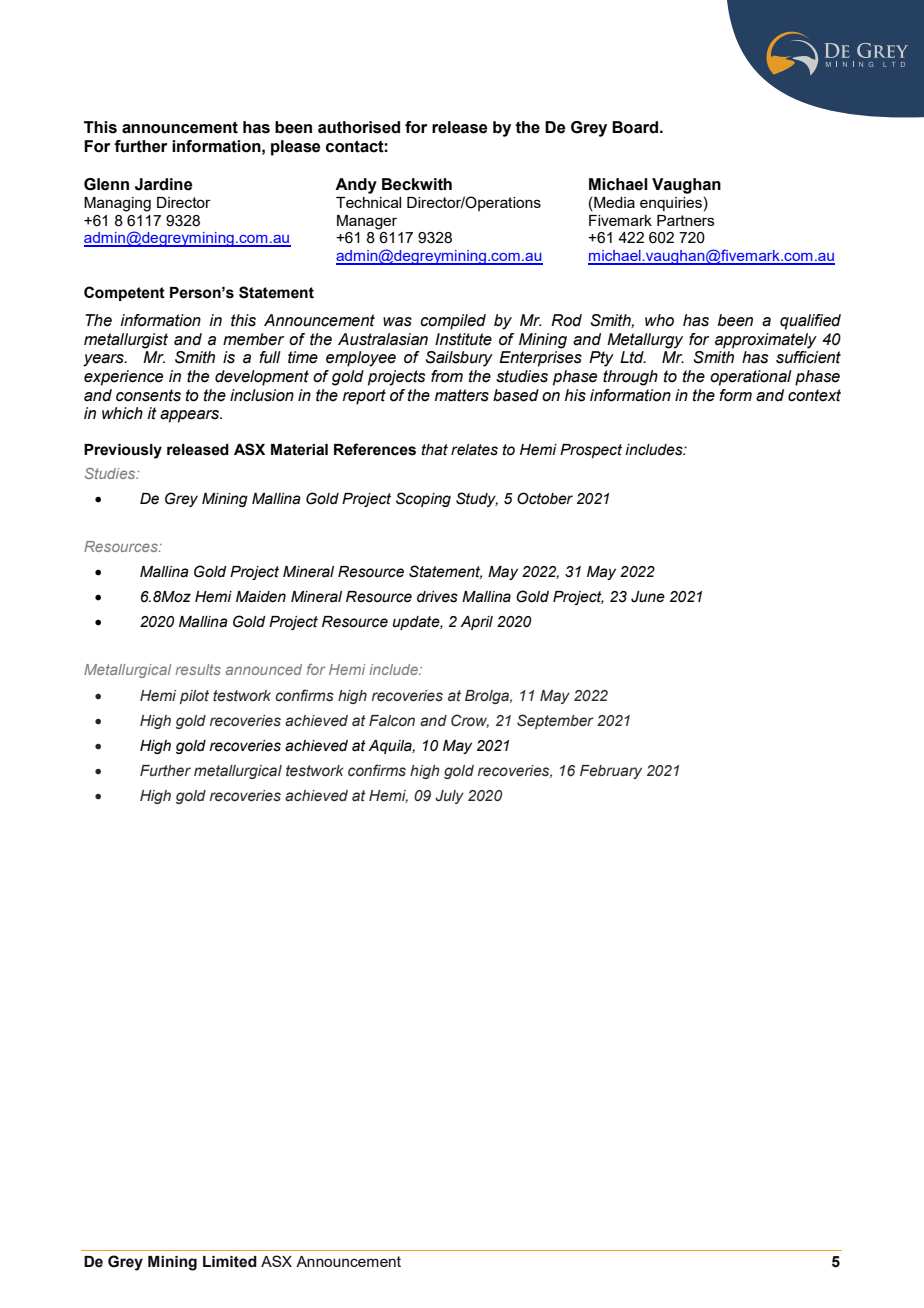 The image size is (924, 1308). Describe the element at coordinates (449, 797) in the page. I see `July` at that location.
